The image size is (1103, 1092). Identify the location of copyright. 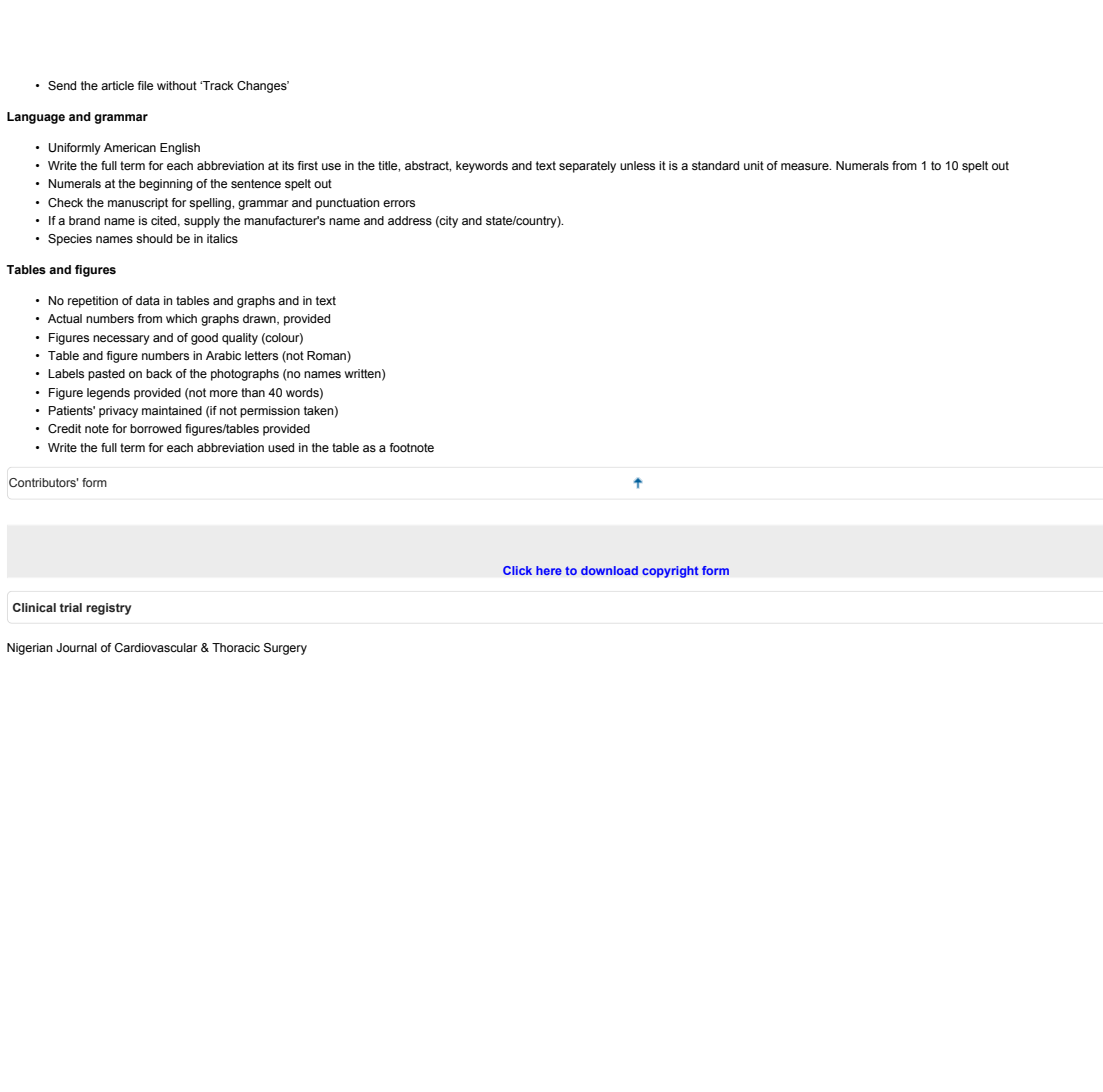
(670, 572).
